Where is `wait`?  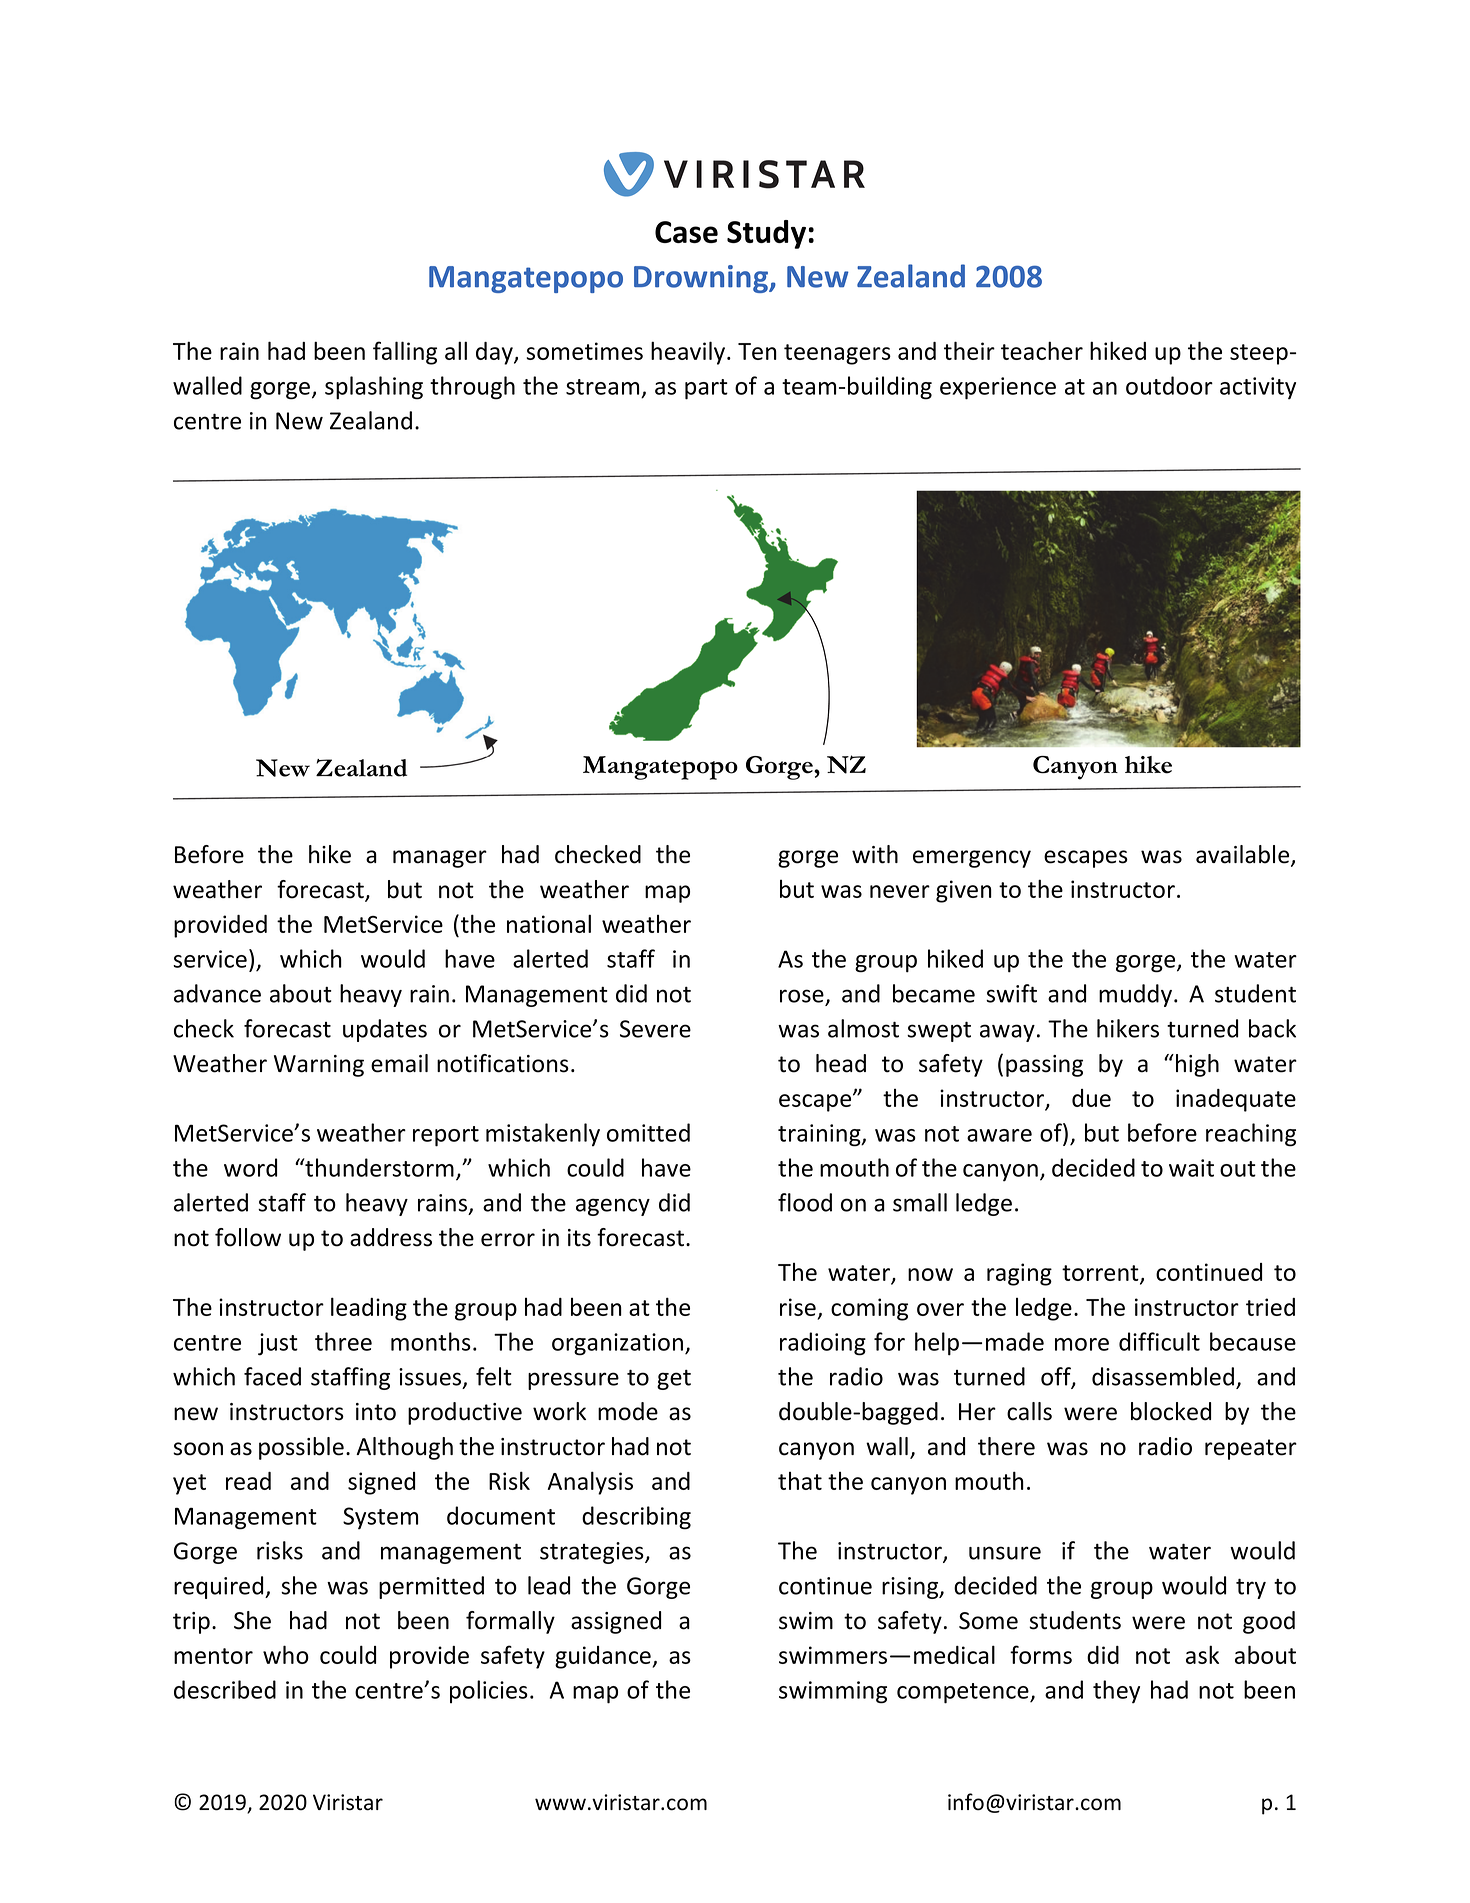
wait is located at coordinates (1191, 1168).
